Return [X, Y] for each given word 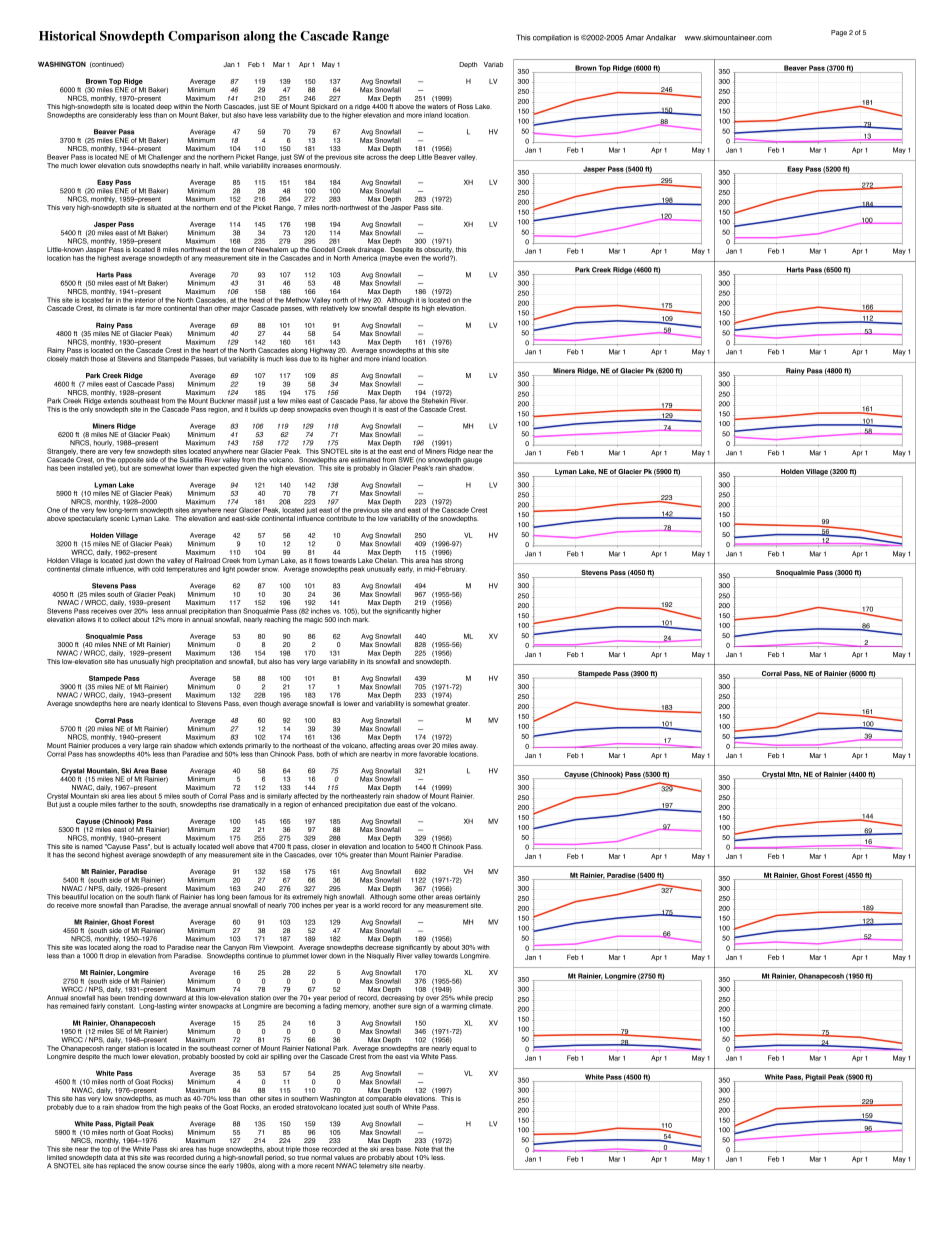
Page [839, 33]
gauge [472, 461]
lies [132, 795]
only [87, 408]
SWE [406, 460]
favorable [433, 754]
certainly [467, 897]
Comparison [204, 37]
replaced [122, 1166]
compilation [552, 38]
